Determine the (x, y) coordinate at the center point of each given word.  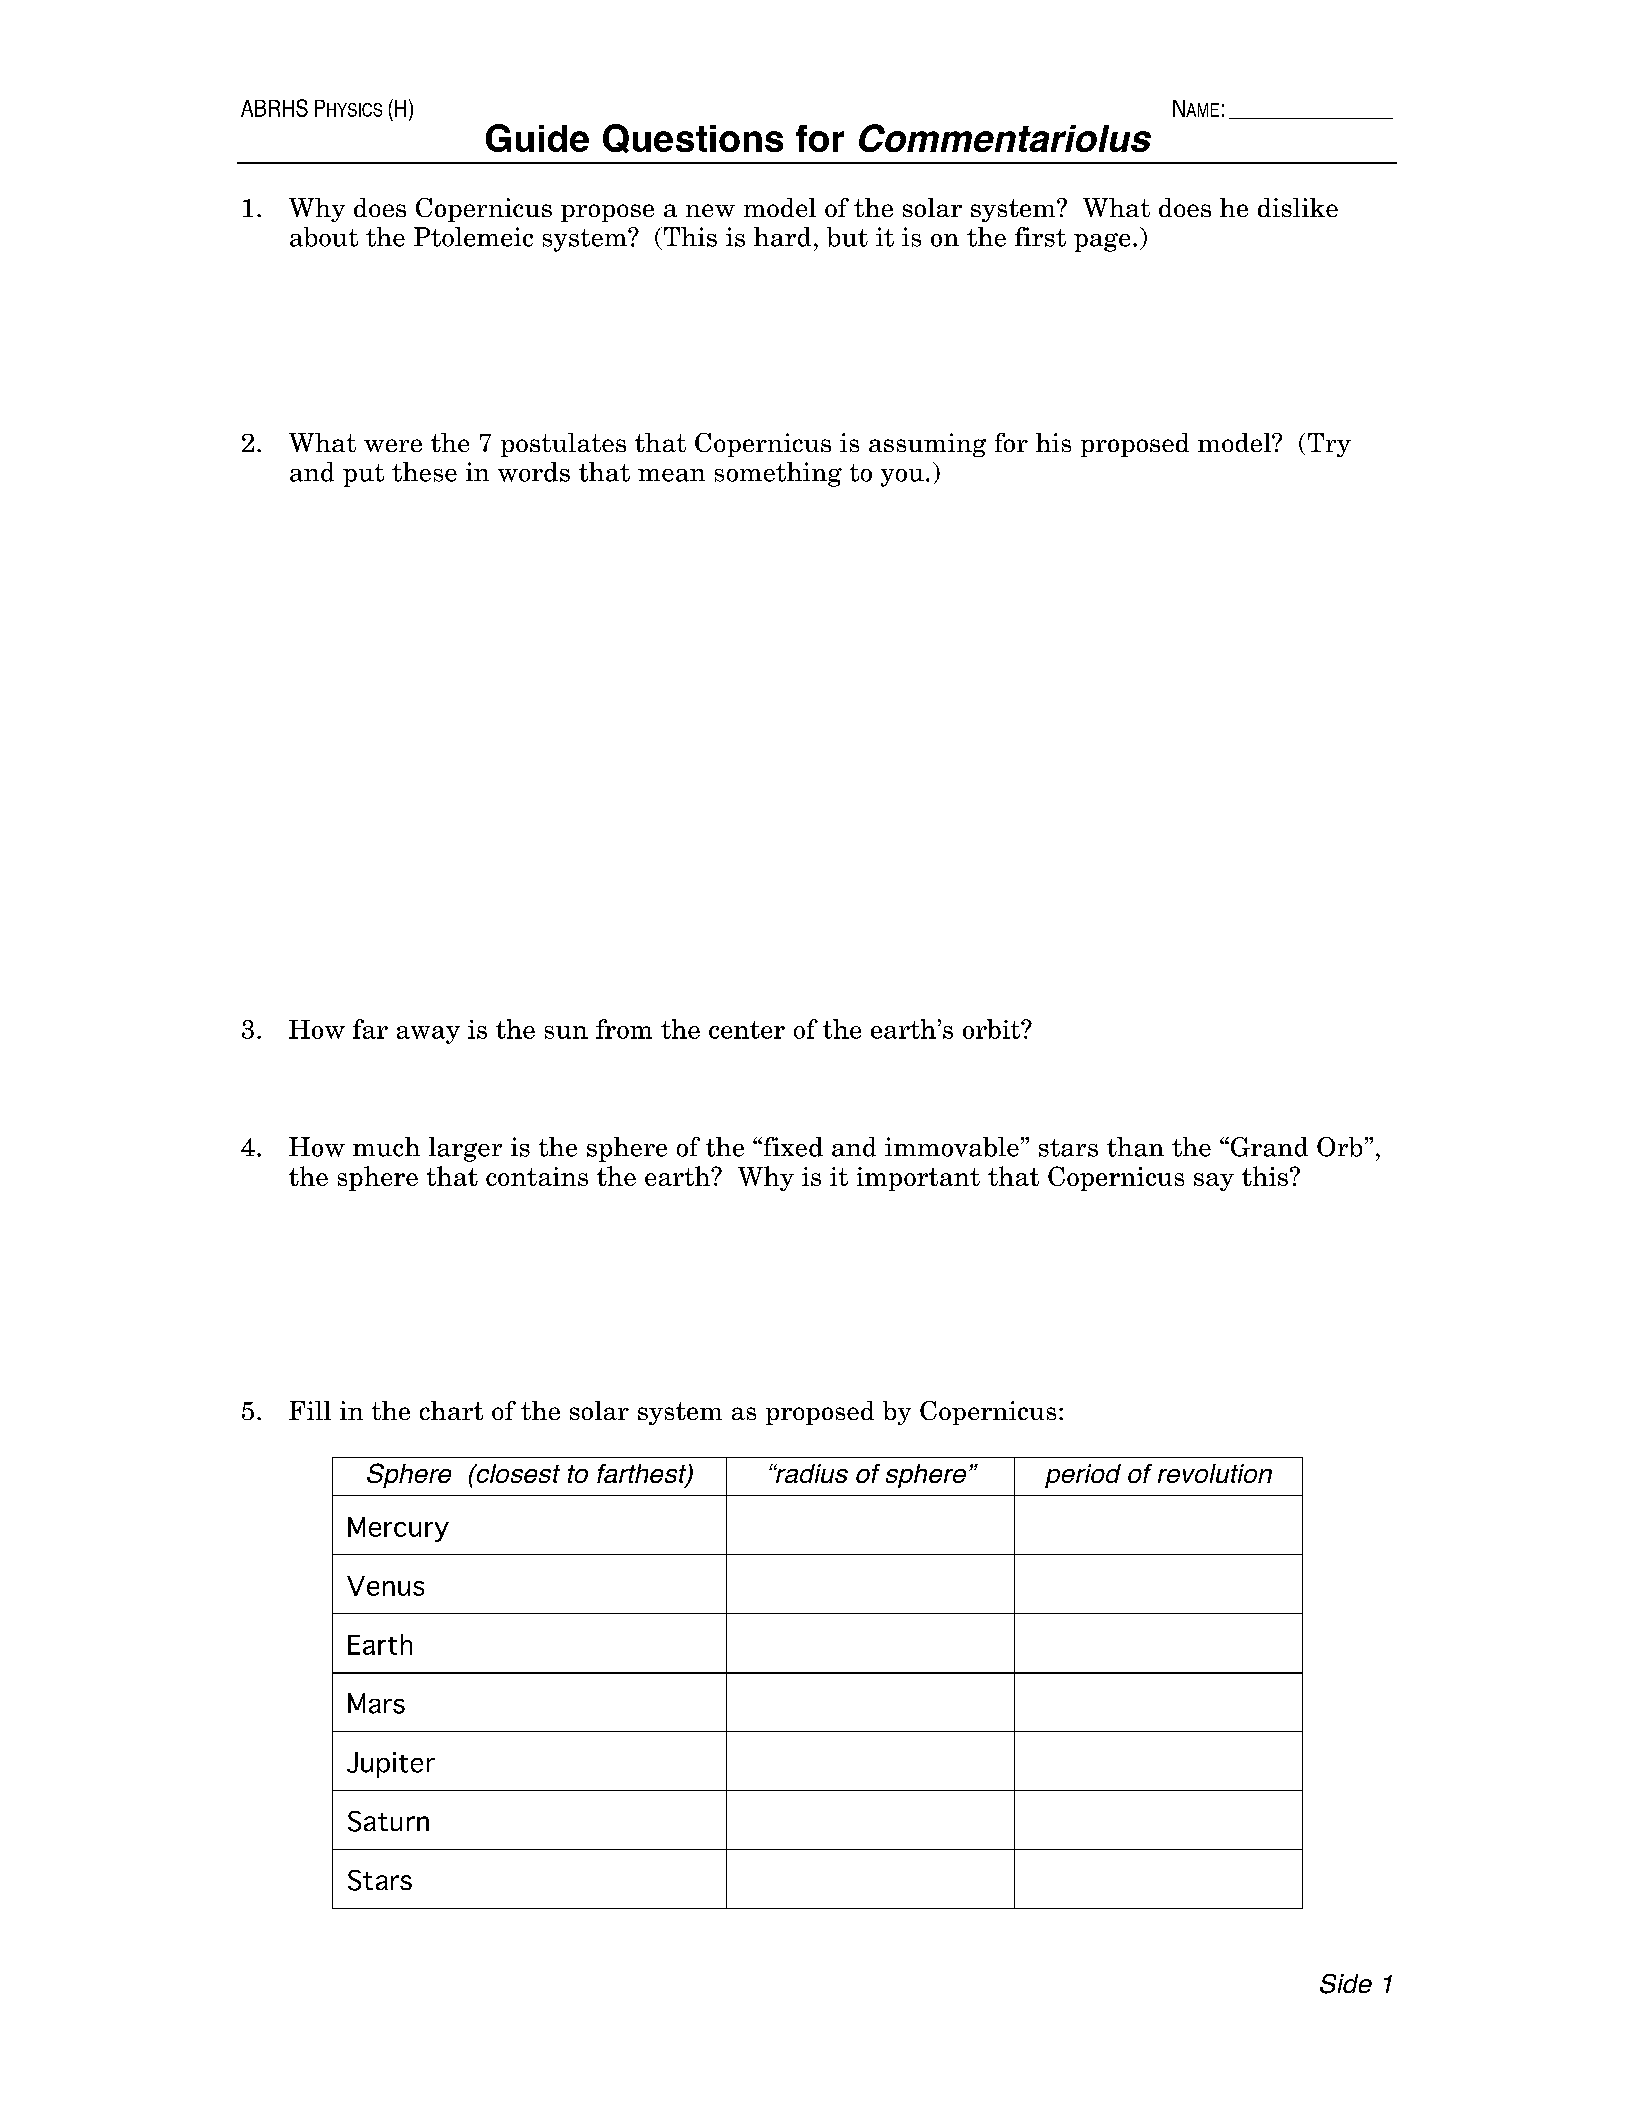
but (847, 237)
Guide (537, 138)
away (428, 1035)
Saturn (388, 1821)
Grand (1268, 1147)
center (747, 1030)
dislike (1298, 207)
